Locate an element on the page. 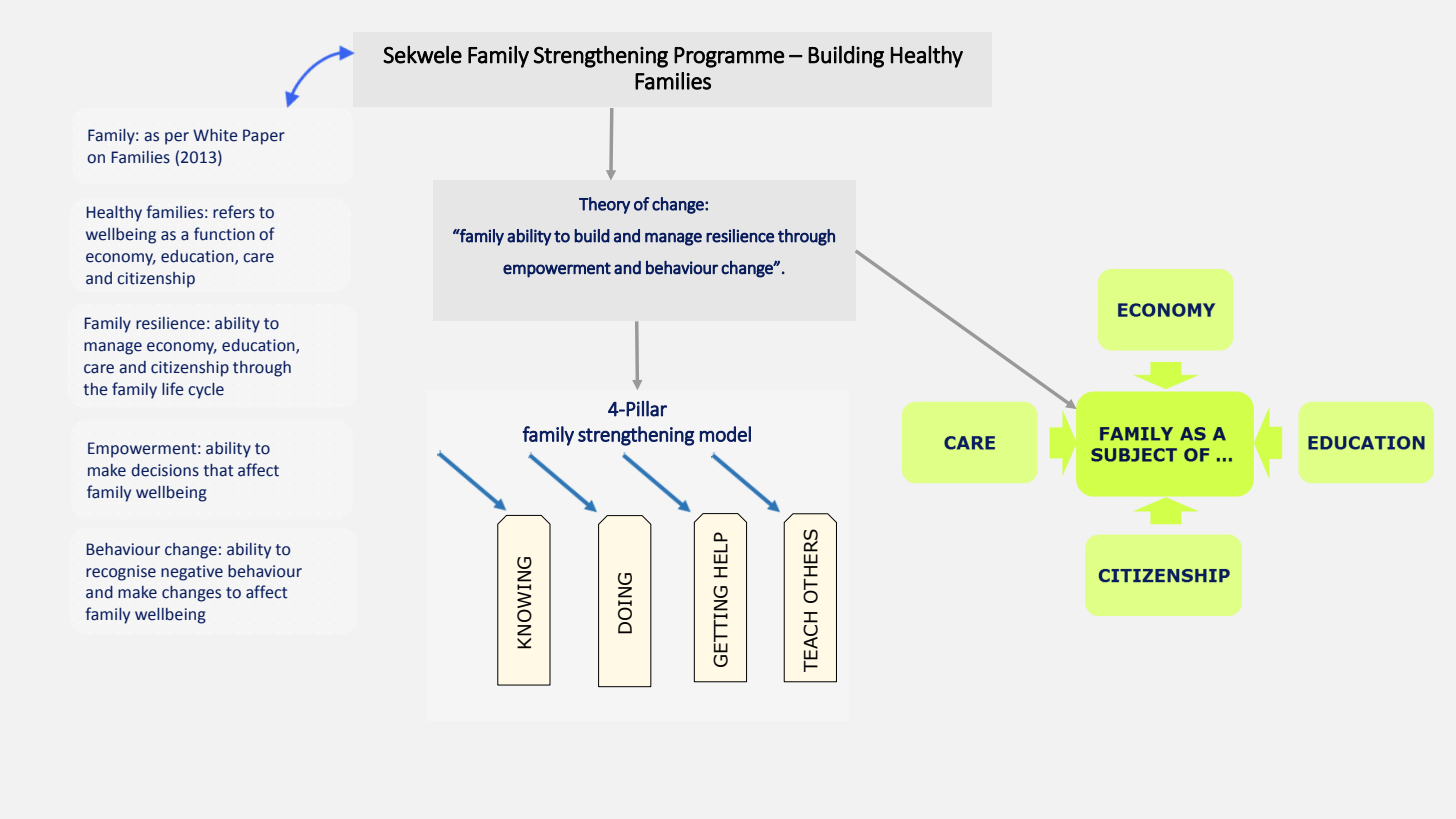  negative is located at coordinates (192, 573).
